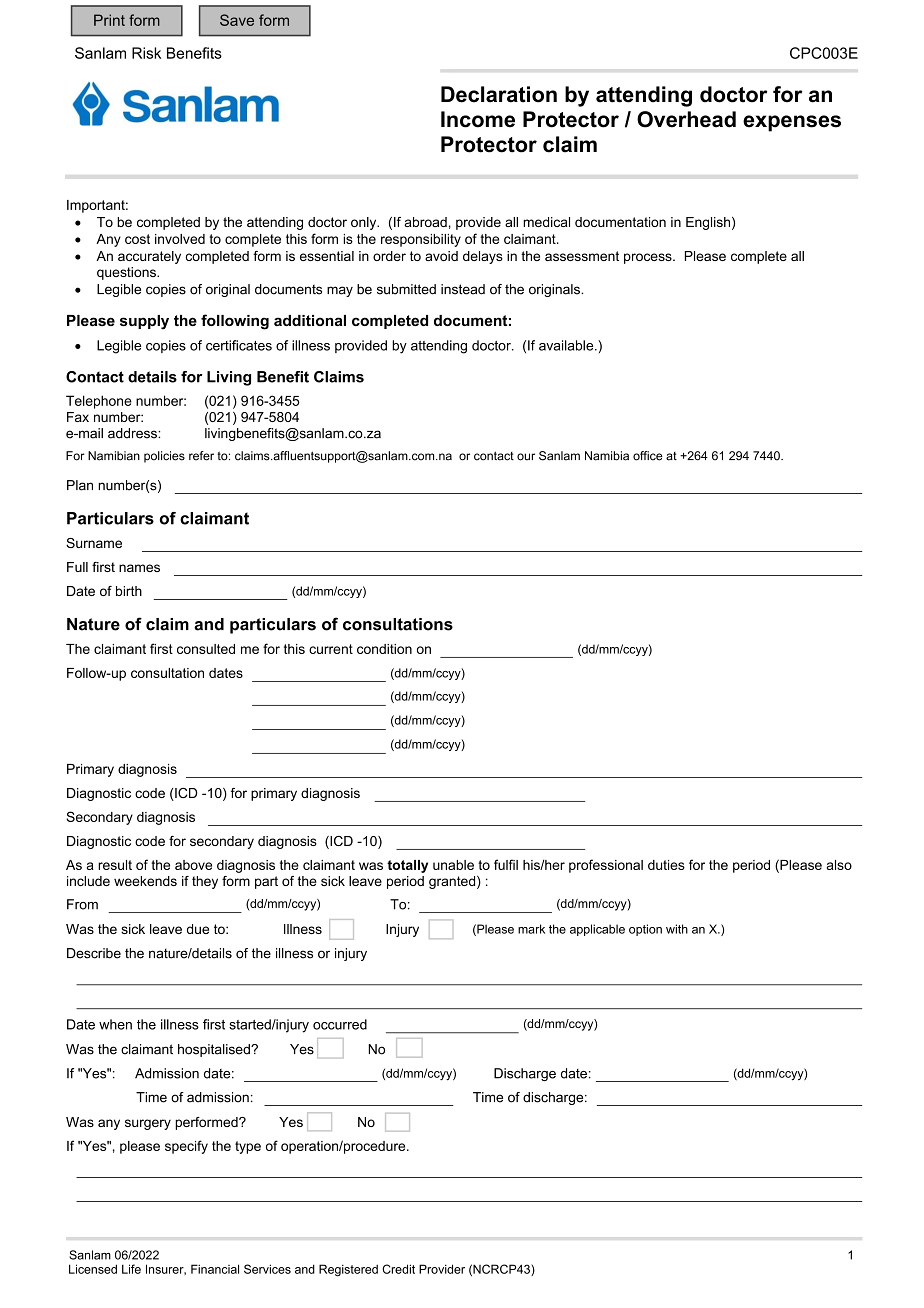 This screenshot has height=1308, width=924. I want to click on Life, so click(131, 1269).
